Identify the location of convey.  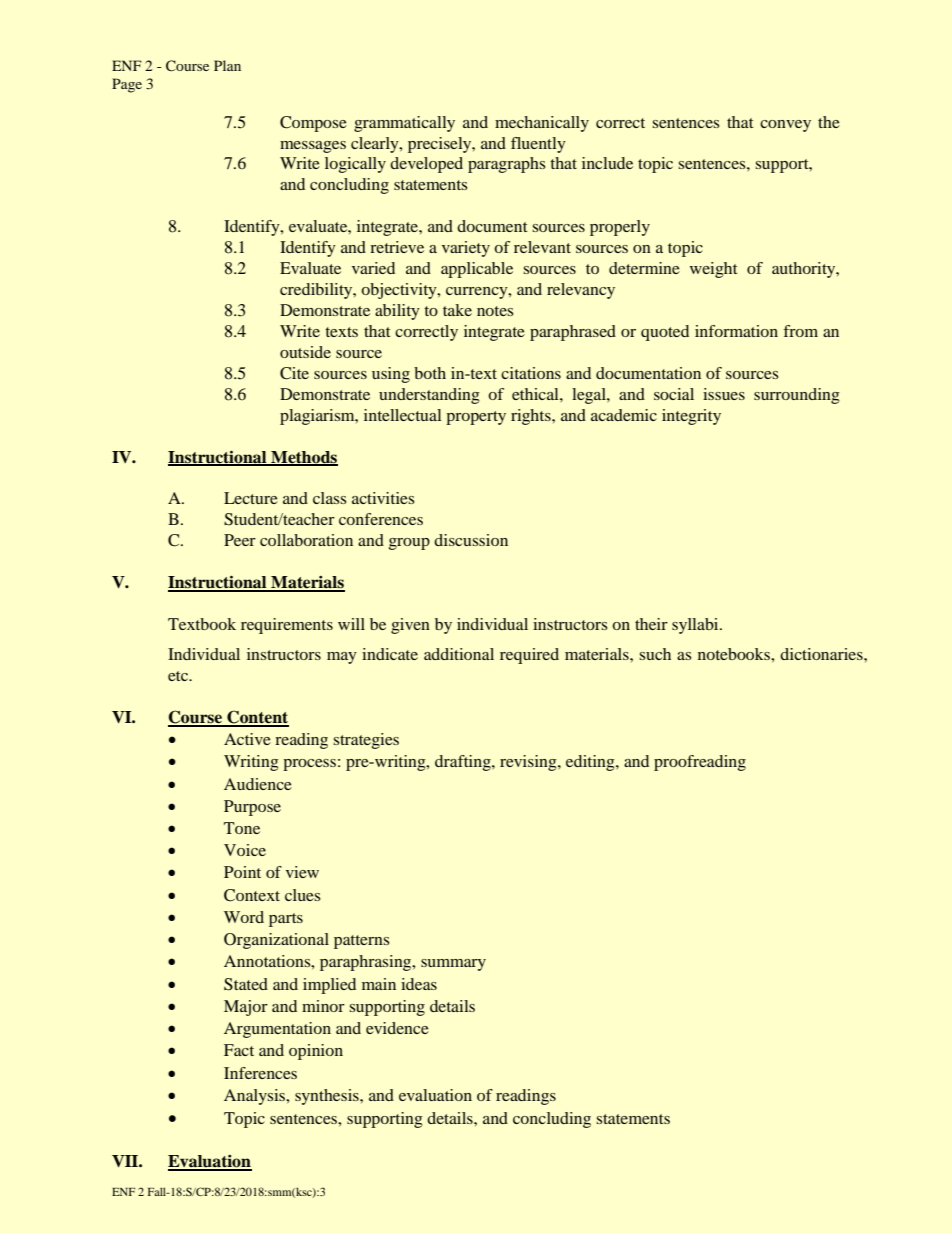
(785, 126).
